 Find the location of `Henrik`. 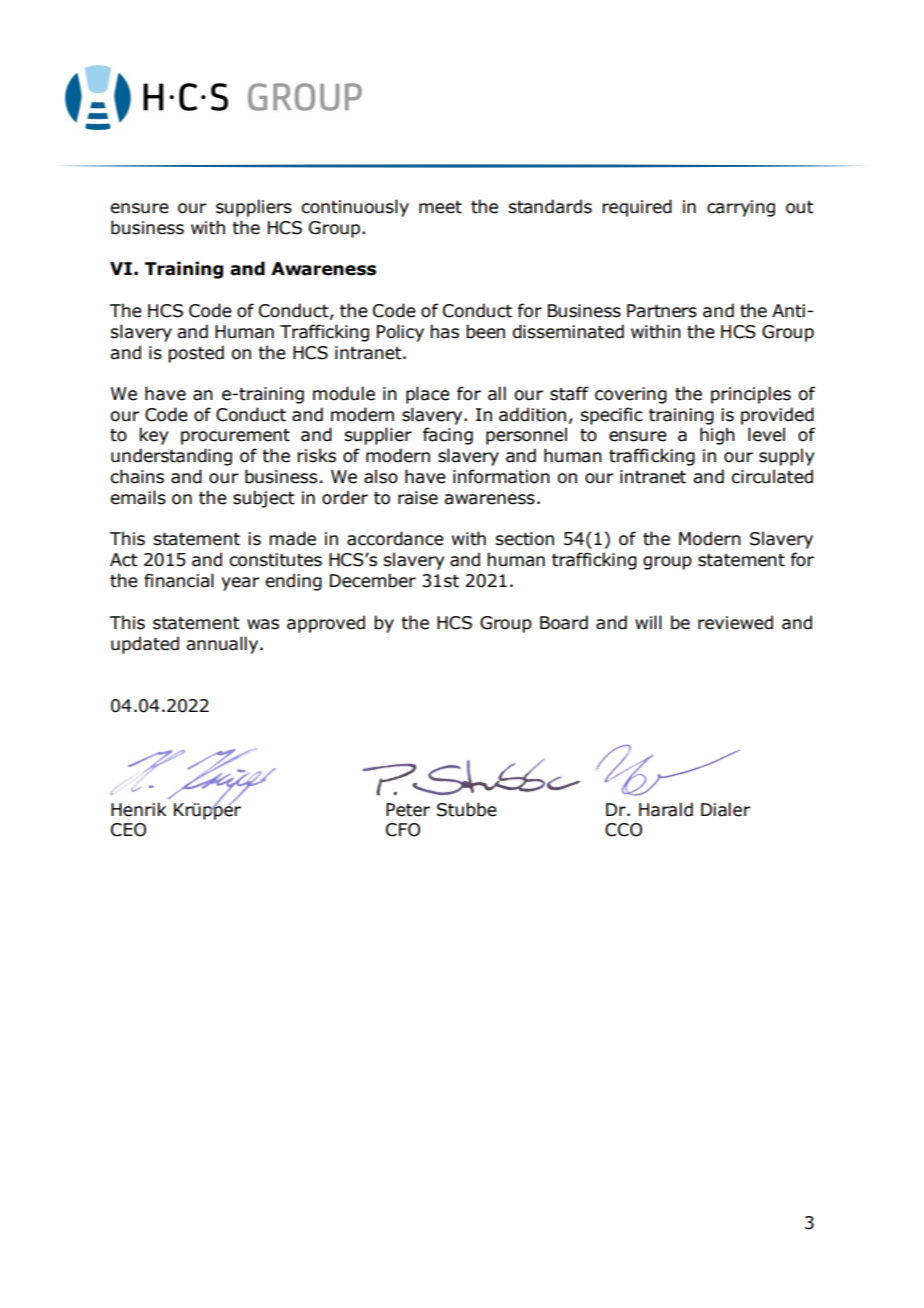

Henrik is located at coordinates (139, 809).
